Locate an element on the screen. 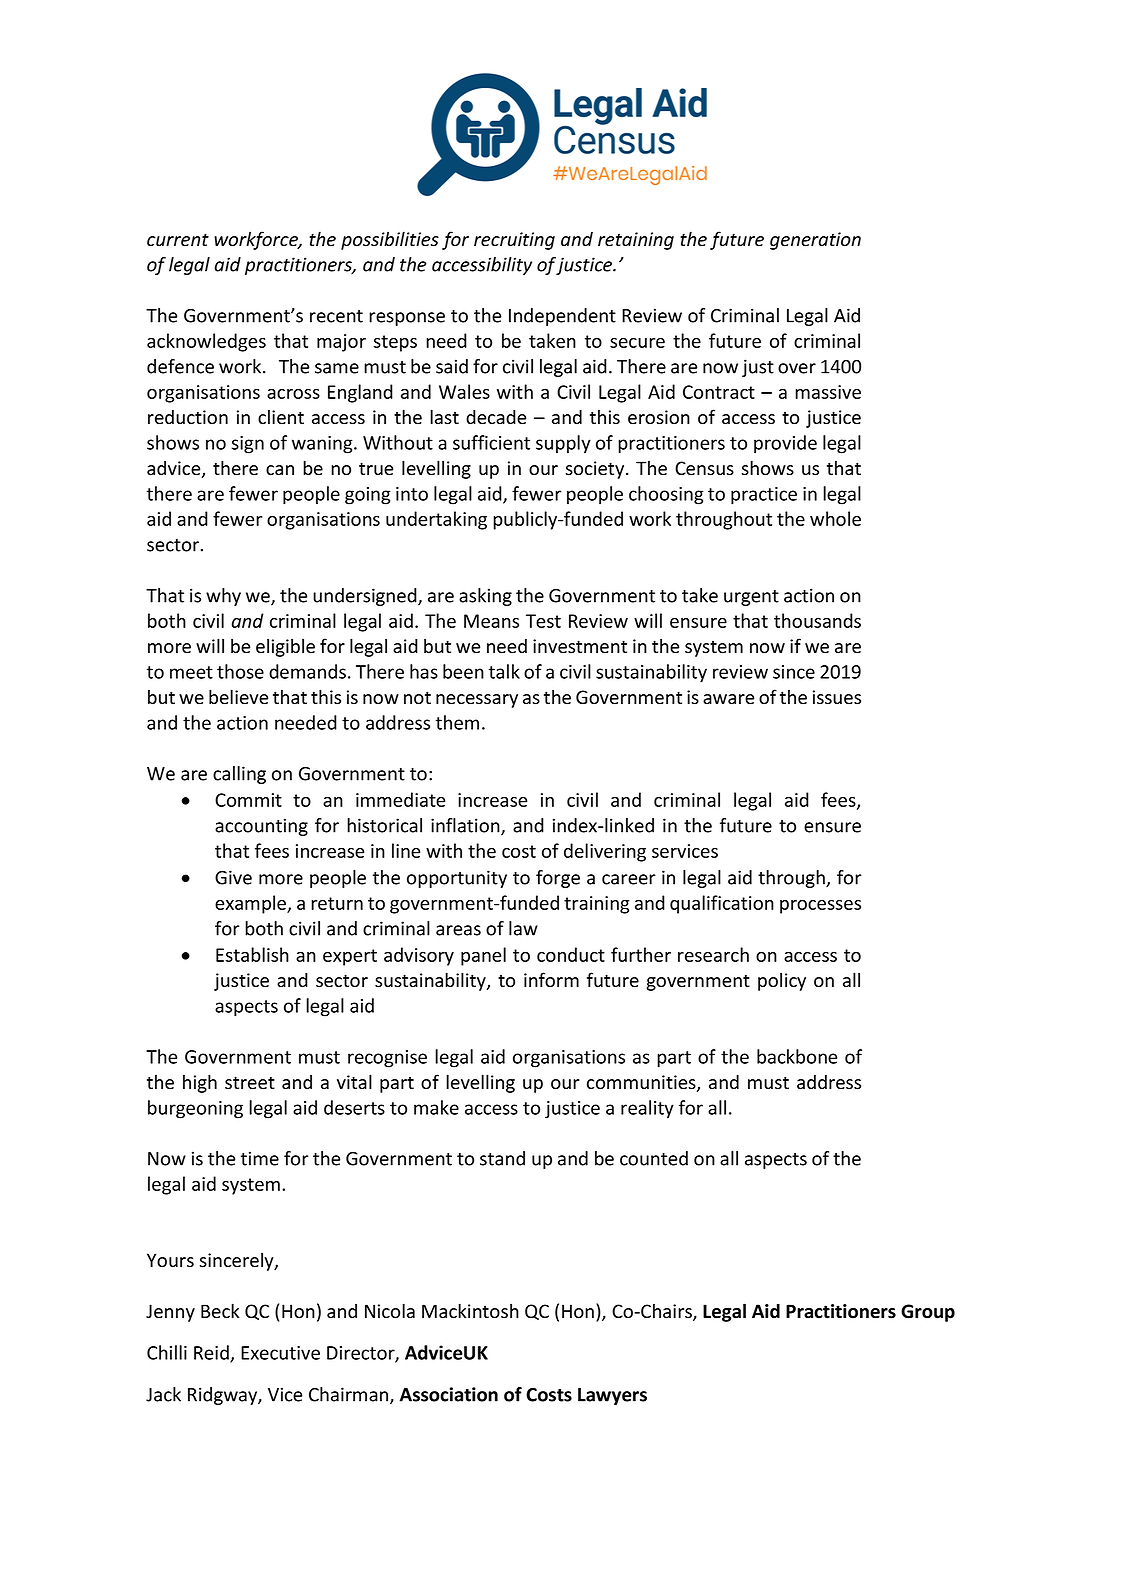 This screenshot has height=1595, width=1128. policy is located at coordinates (782, 981).
